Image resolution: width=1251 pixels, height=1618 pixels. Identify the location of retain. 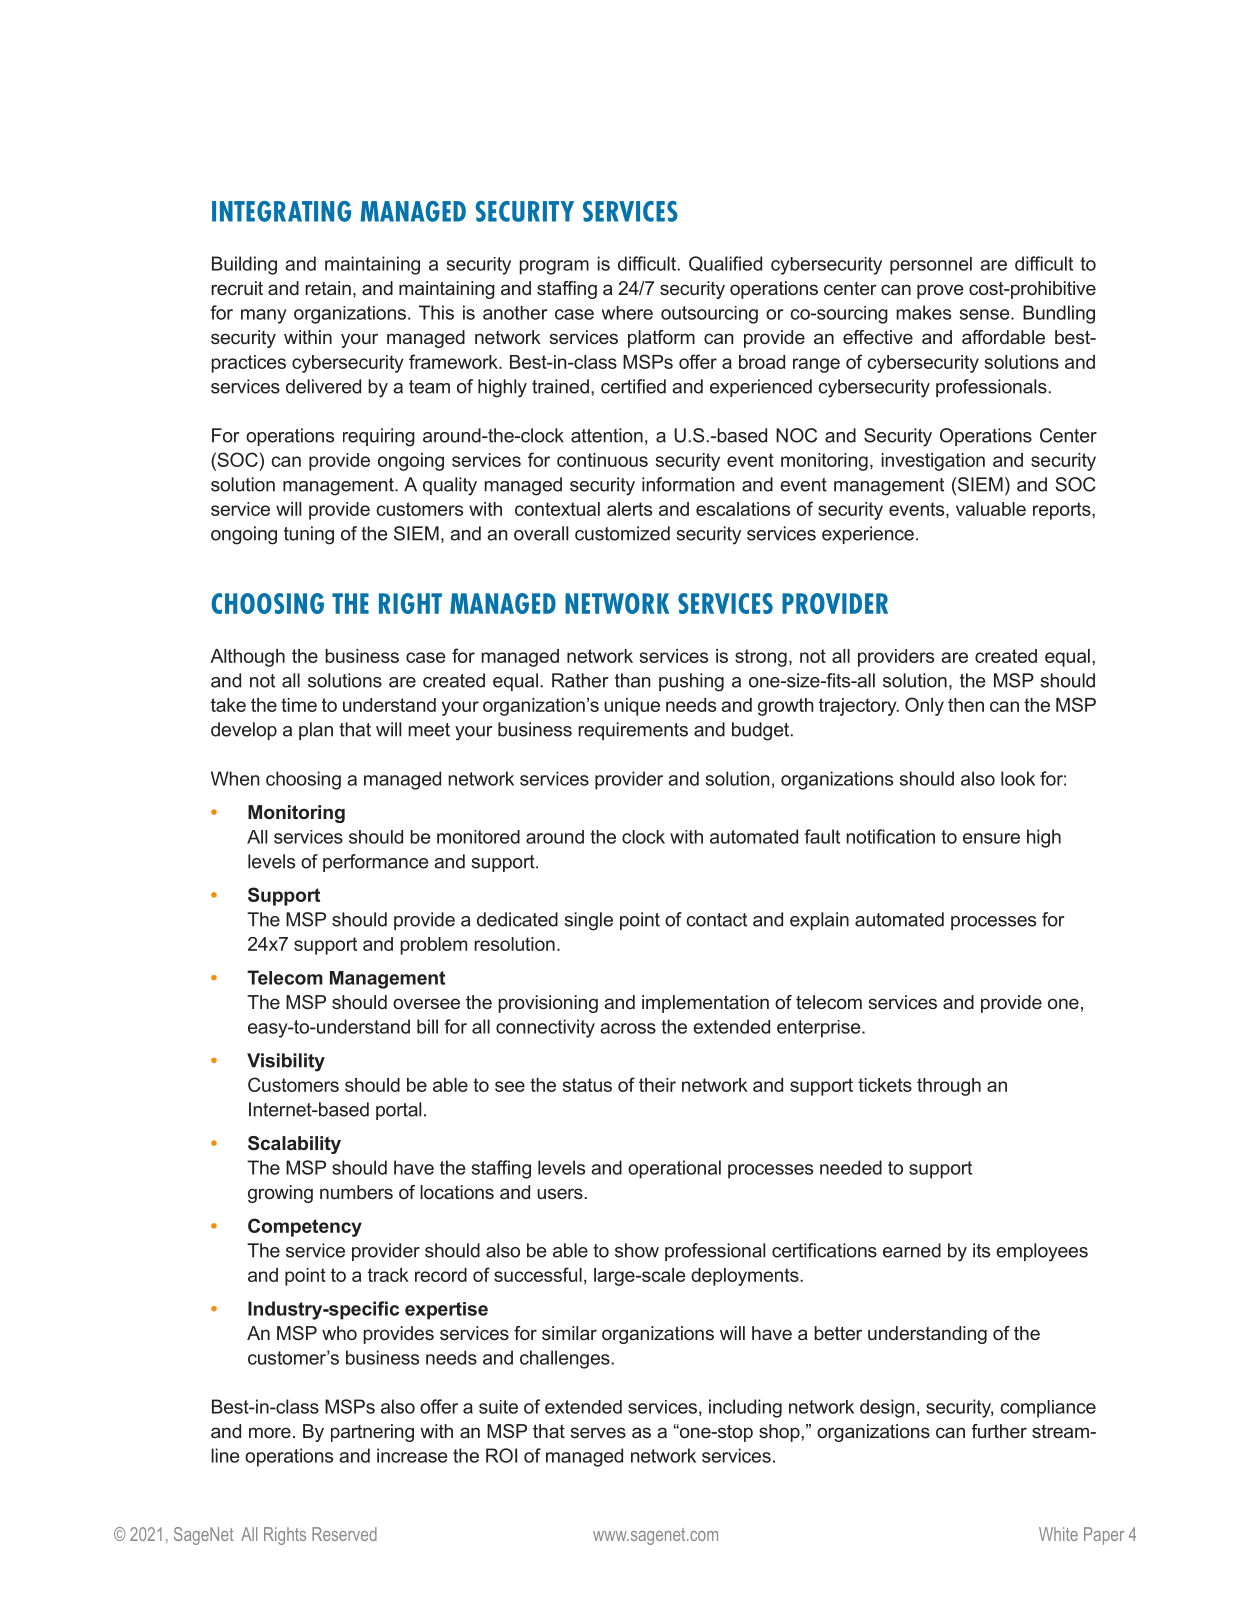
(328, 288).
